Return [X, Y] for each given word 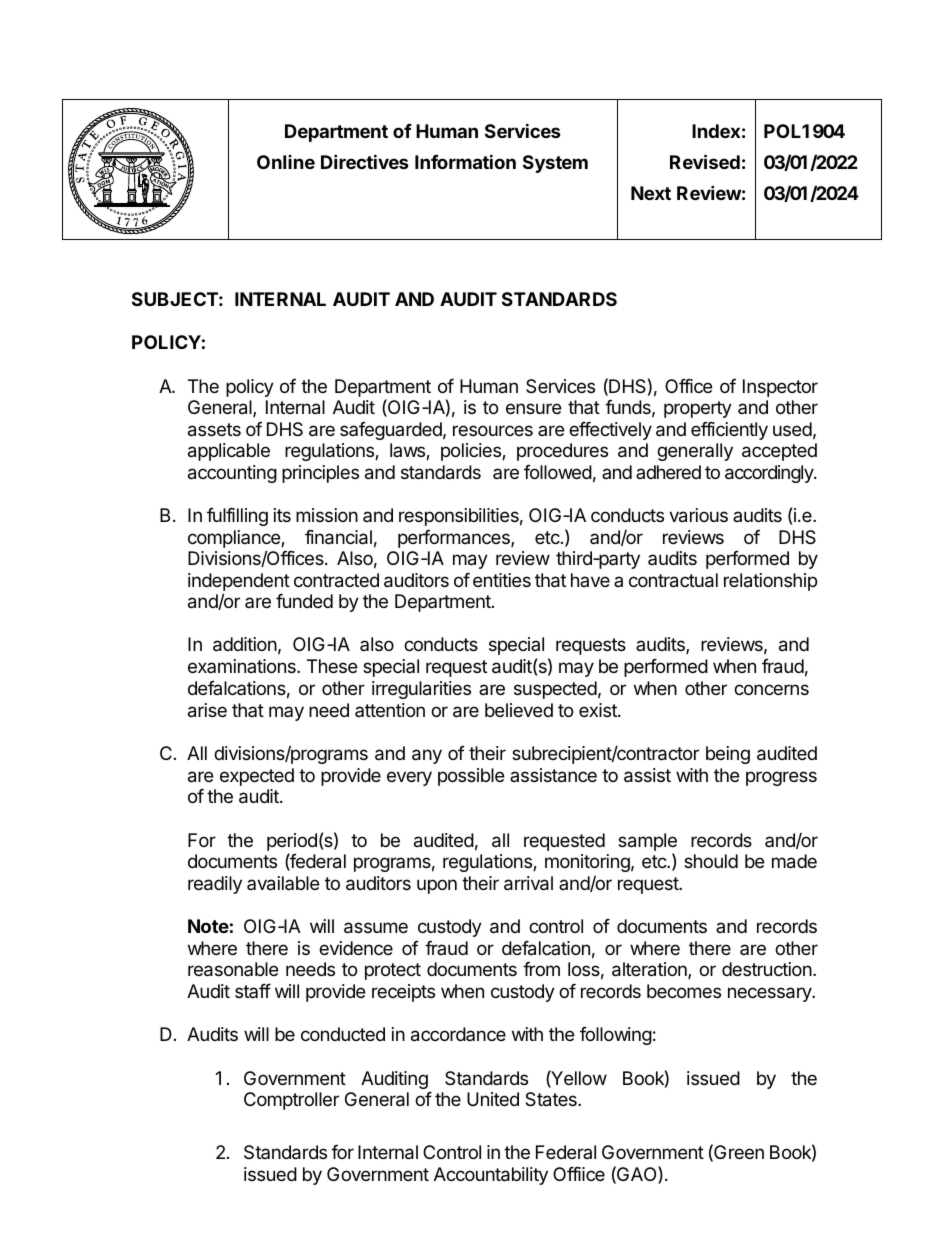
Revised [705, 161]
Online [286, 162]
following [616, 1036]
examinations [243, 666]
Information [465, 161]
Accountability [491, 1176]
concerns [771, 689]
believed [519, 710]
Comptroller [291, 1101]
